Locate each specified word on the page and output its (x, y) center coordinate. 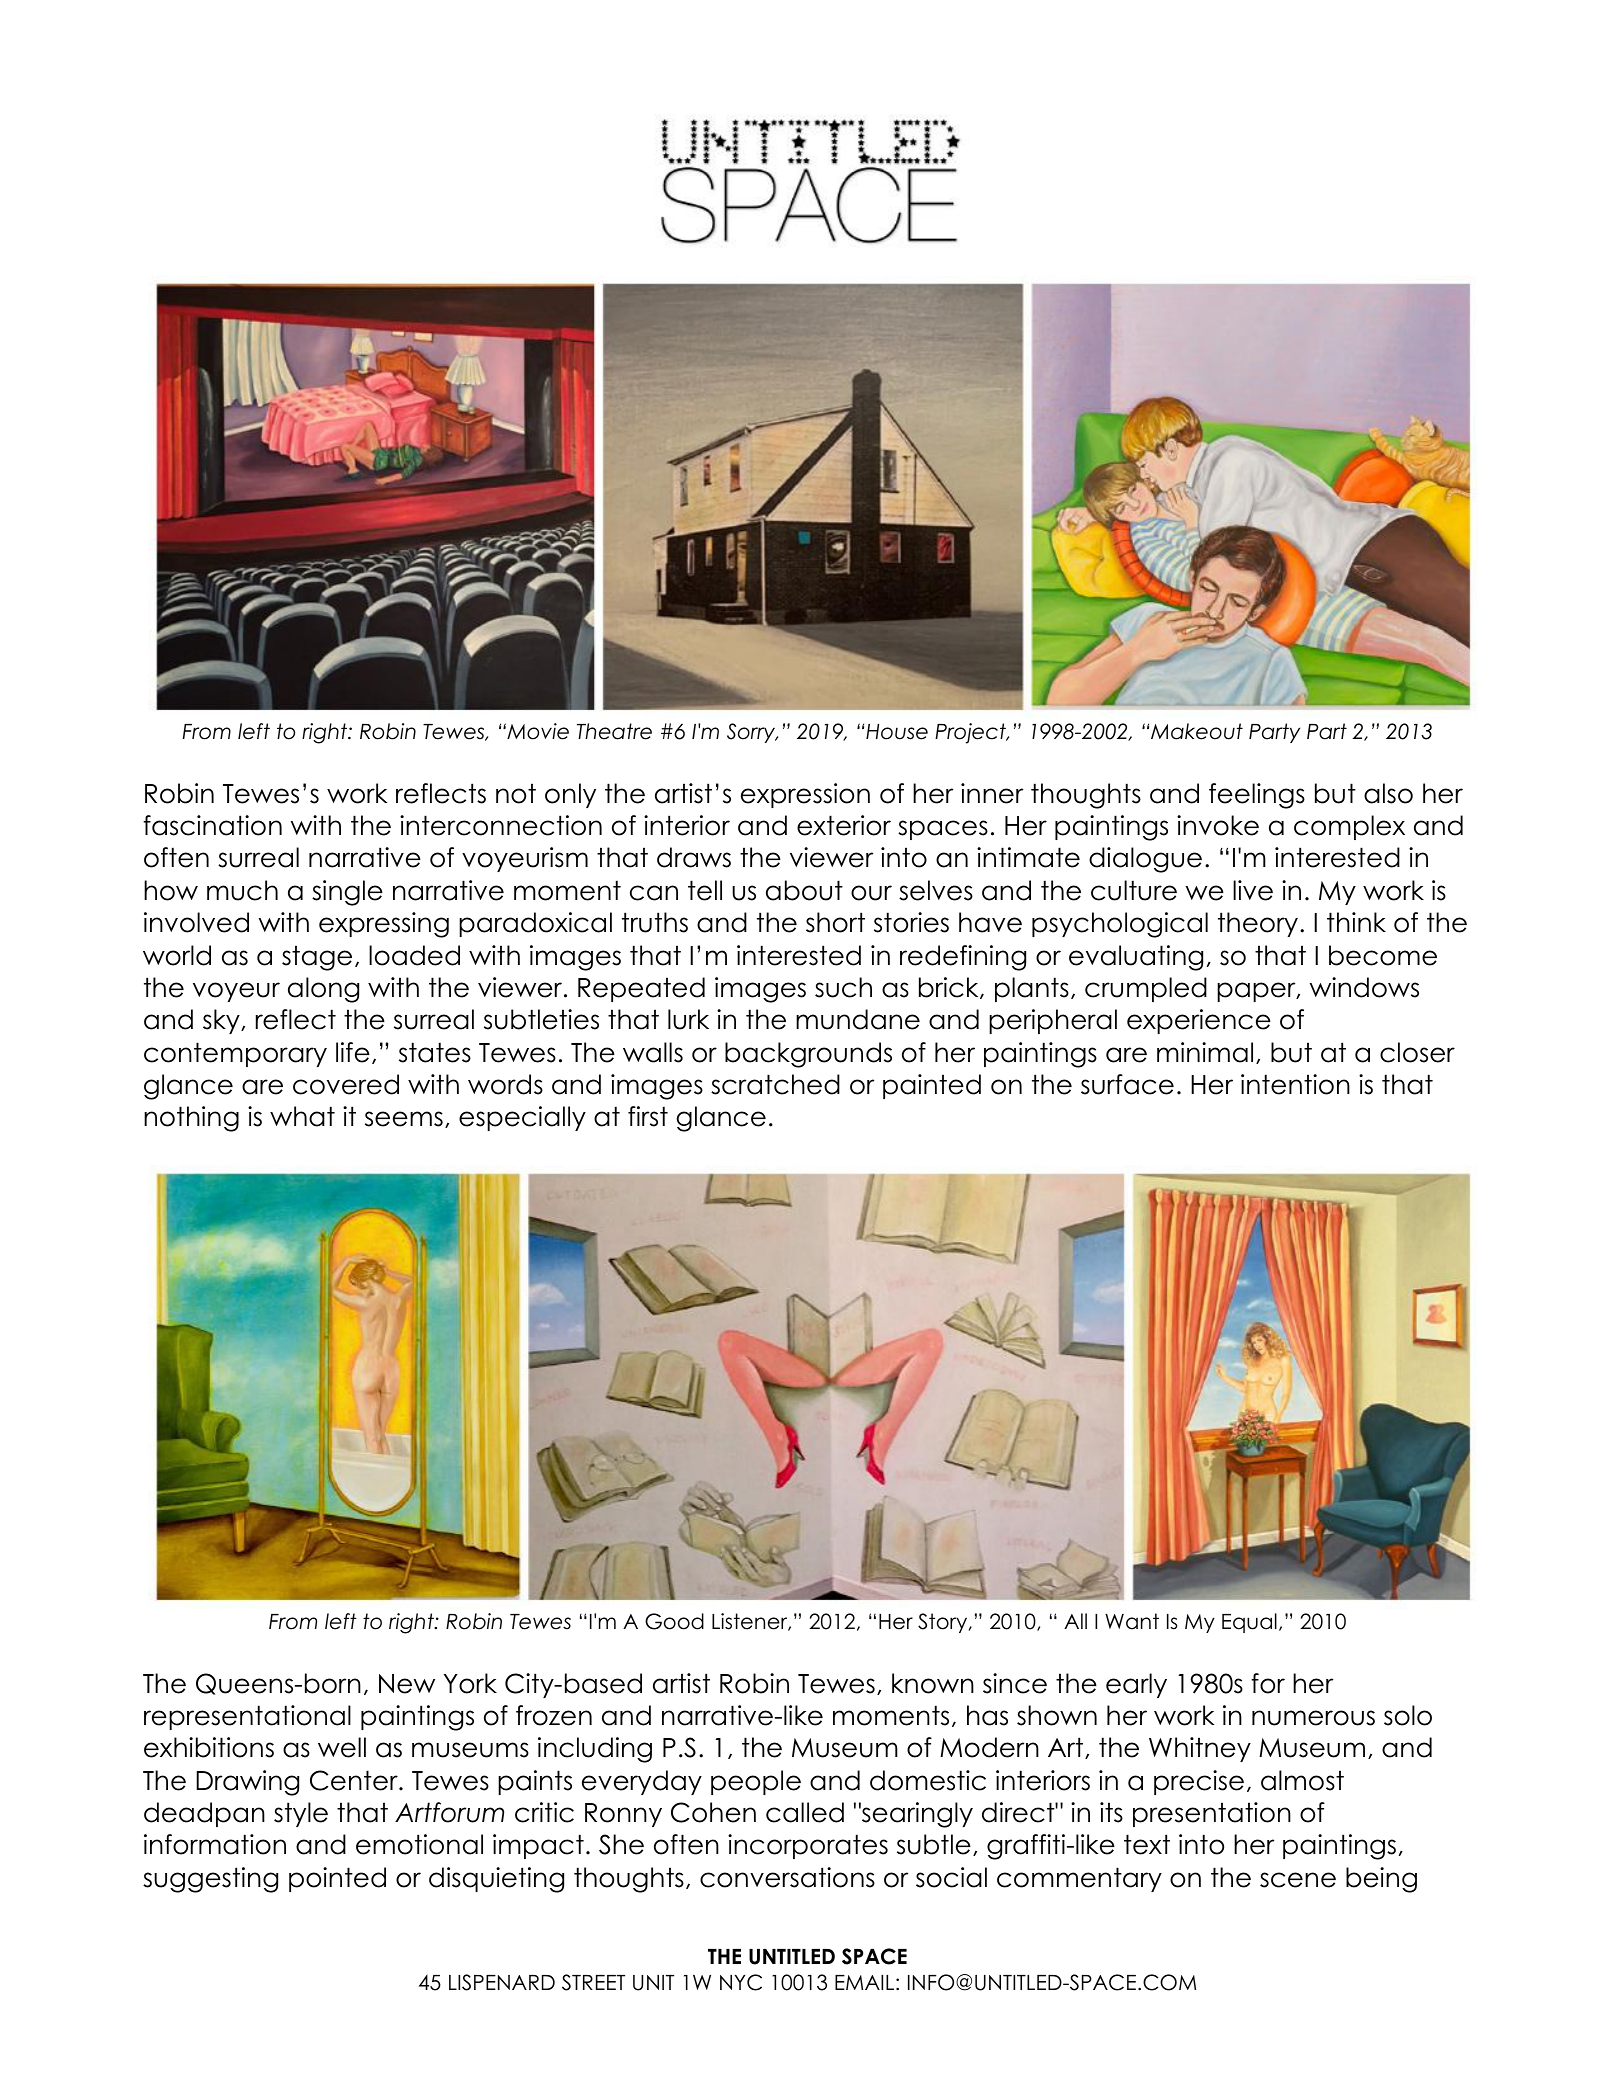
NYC (741, 1982)
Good (674, 1621)
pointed (337, 1879)
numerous (1313, 1718)
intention (1295, 1084)
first (648, 1116)
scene (1298, 1880)
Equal (1249, 1623)
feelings (1257, 796)
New (407, 1684)
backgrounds (808, 1055)
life (353, 1052)
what (302, 1116)
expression (805, 795)
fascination (212, 825)
